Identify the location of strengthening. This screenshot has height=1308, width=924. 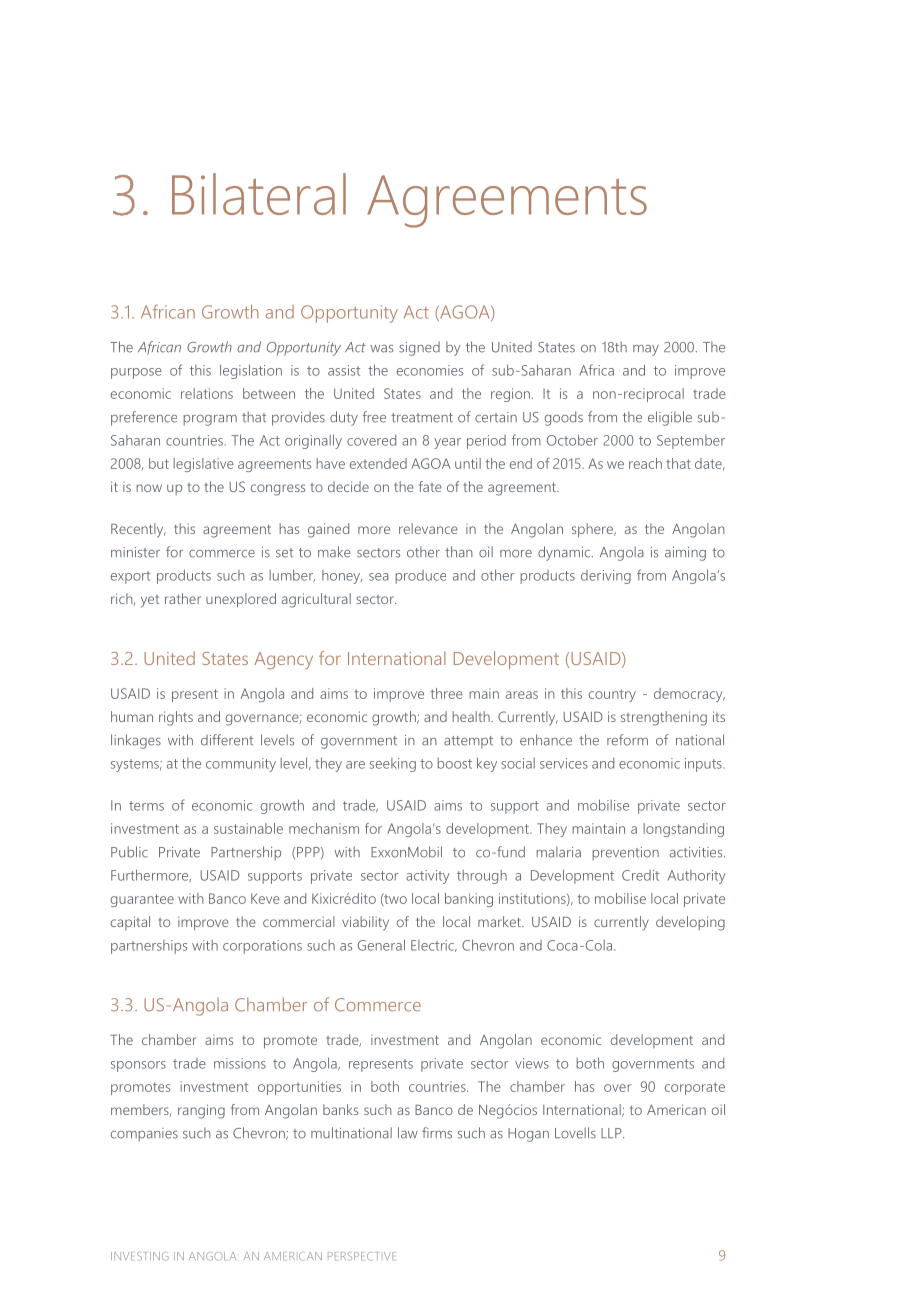
(664, 718).
